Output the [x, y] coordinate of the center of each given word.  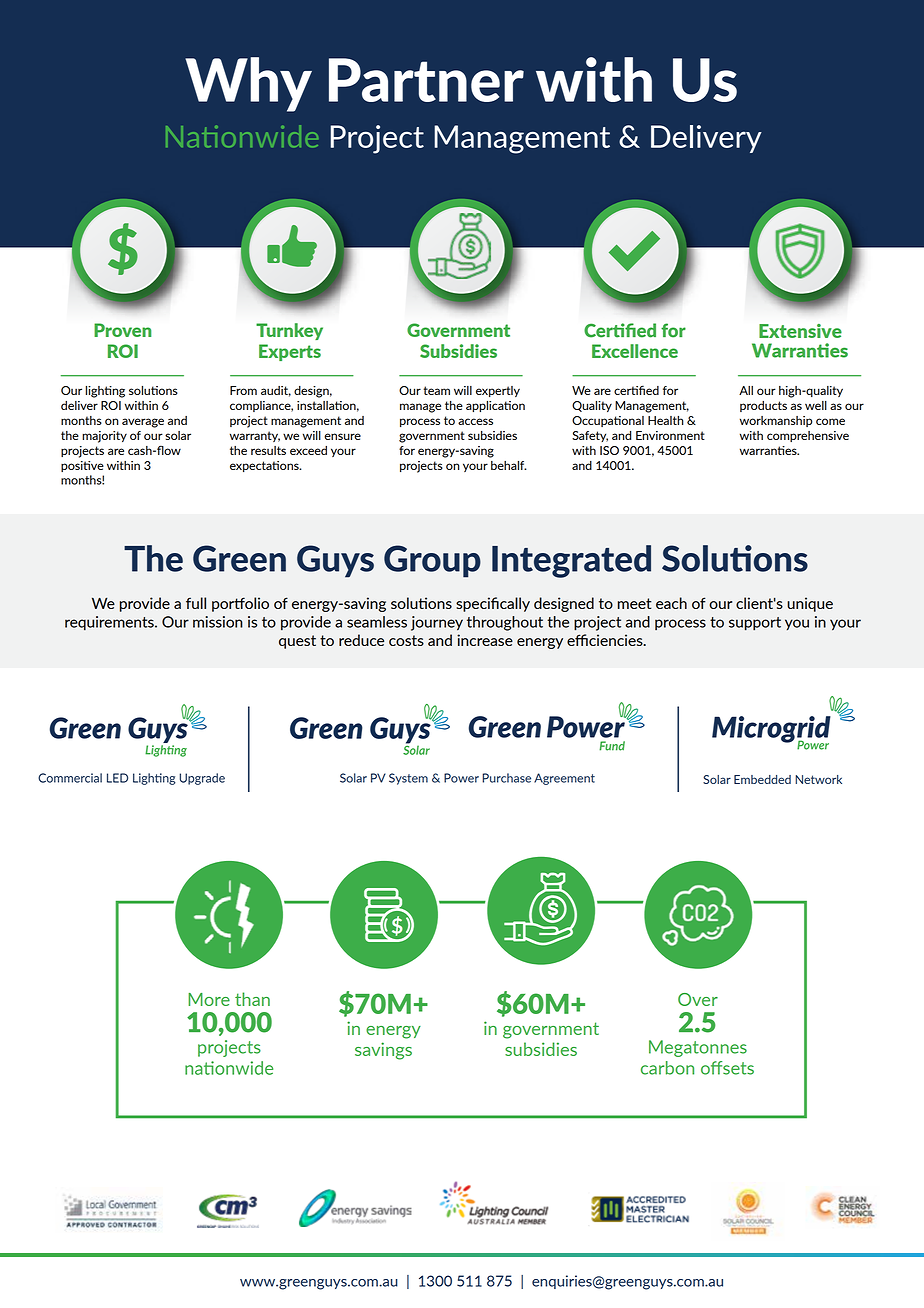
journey [437, 623]
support [755, 624]
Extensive [800, 331]
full [196, 603]
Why [248, 84]
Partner [426, 80]
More [209, 999]
